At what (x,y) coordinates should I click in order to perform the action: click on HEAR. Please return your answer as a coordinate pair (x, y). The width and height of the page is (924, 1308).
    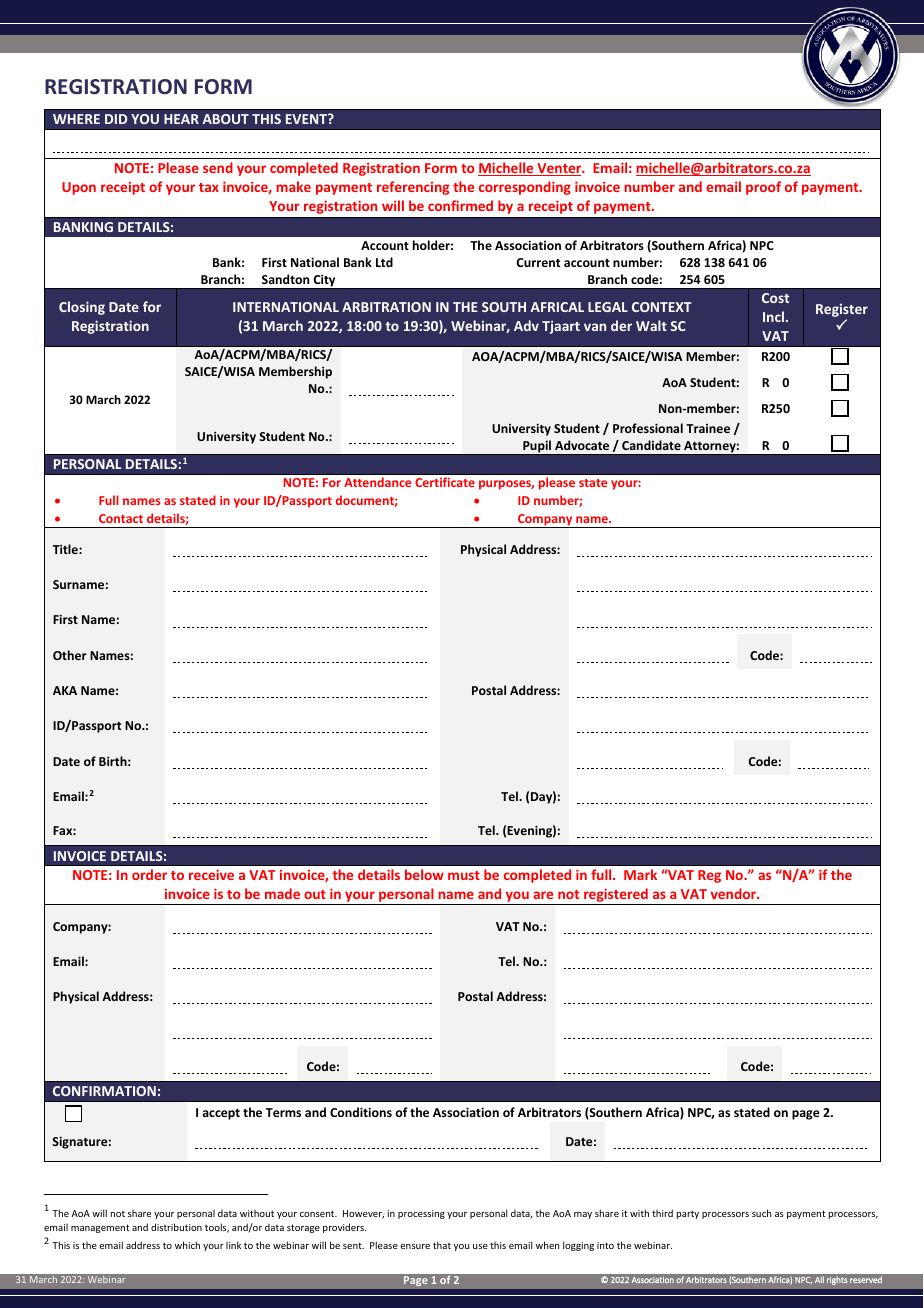
    Looking at the image, I should click on (181, 119).
